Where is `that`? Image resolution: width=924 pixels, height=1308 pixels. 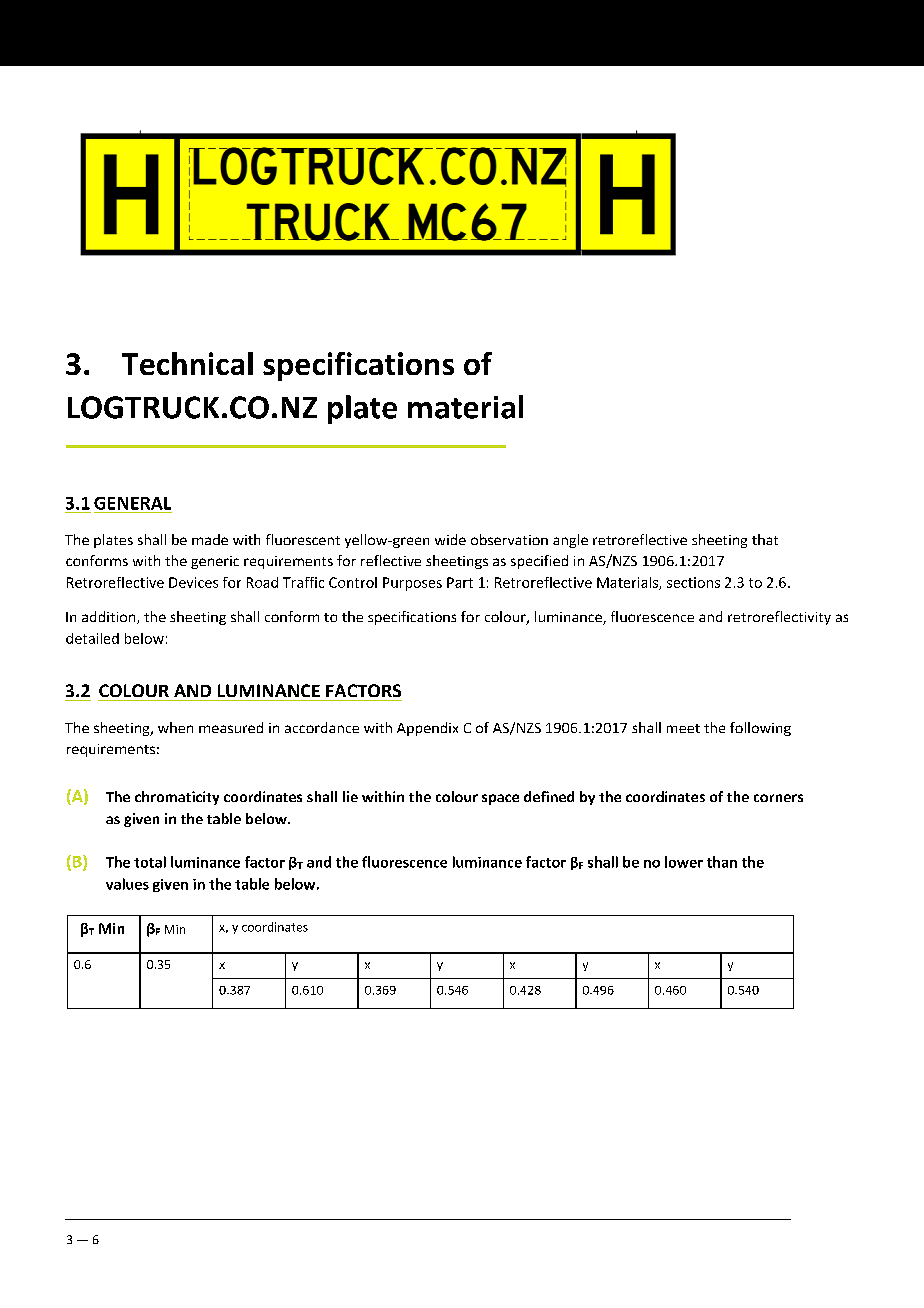
that is located at coordinates (765, 539).
